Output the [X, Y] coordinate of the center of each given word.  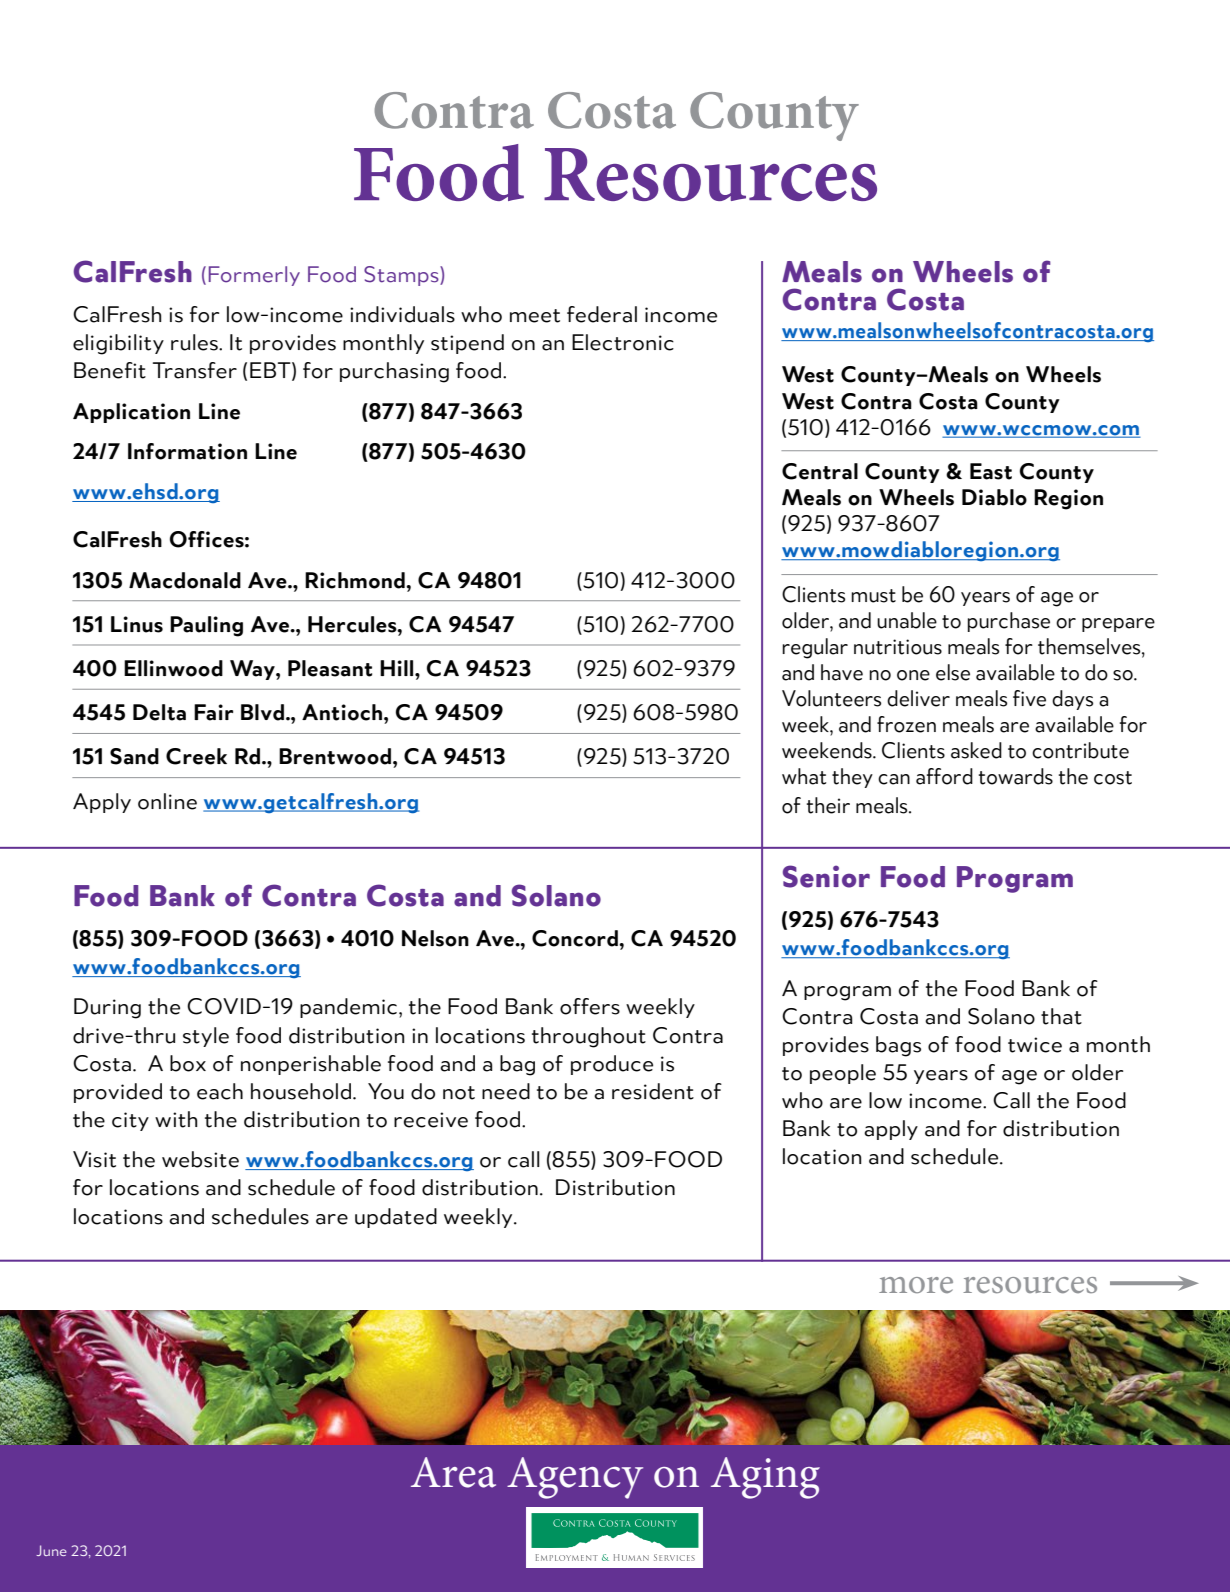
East [991, 471]
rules [195, 342]
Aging [765, 1478]
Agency [575, 1478]
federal [602, 314]
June [51, 1550]
